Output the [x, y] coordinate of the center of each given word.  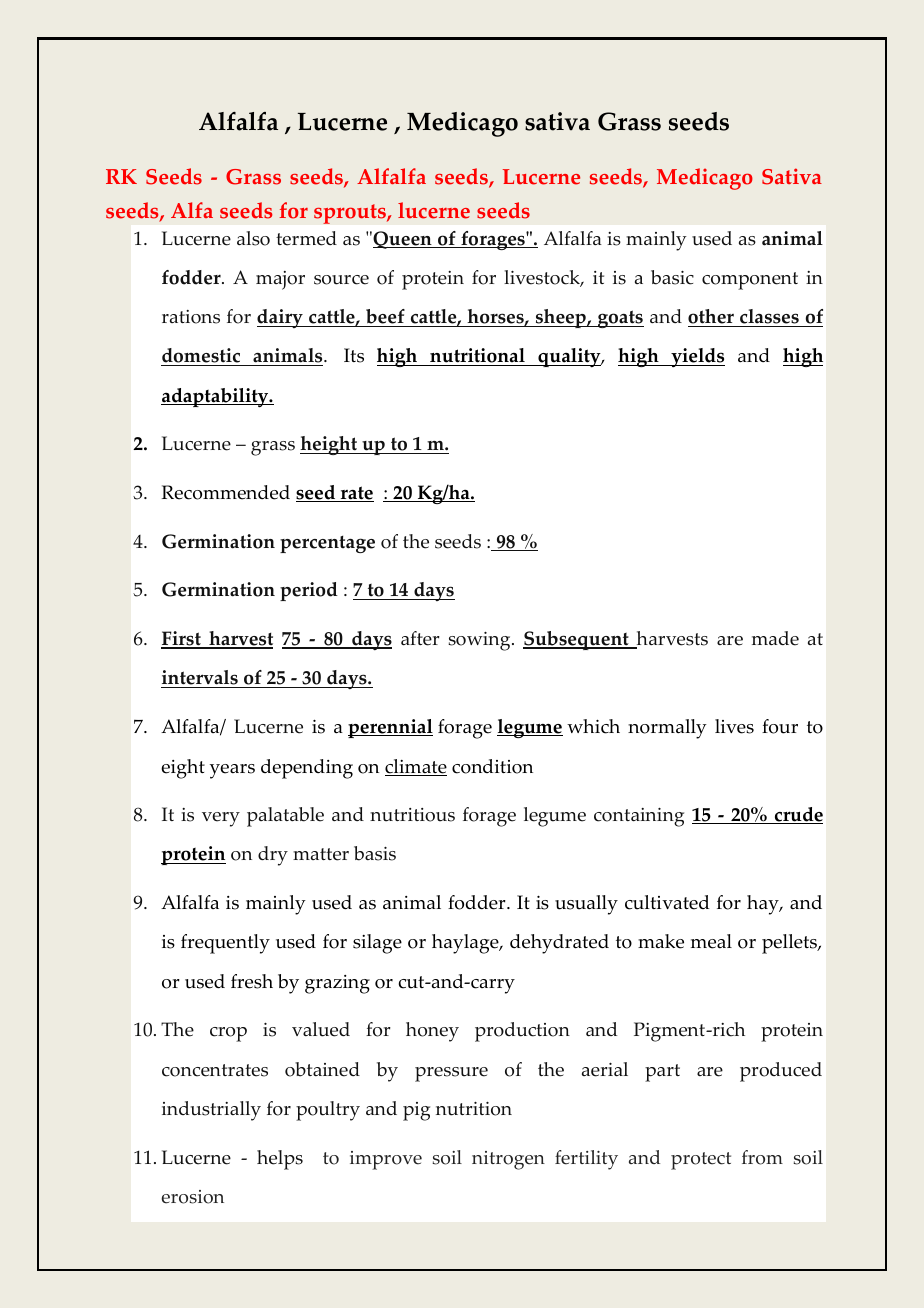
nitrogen [508, 1160]
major [280, 280]
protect [701, 1161]
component [750, 281]
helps [280, 1160]
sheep [560, 318]
